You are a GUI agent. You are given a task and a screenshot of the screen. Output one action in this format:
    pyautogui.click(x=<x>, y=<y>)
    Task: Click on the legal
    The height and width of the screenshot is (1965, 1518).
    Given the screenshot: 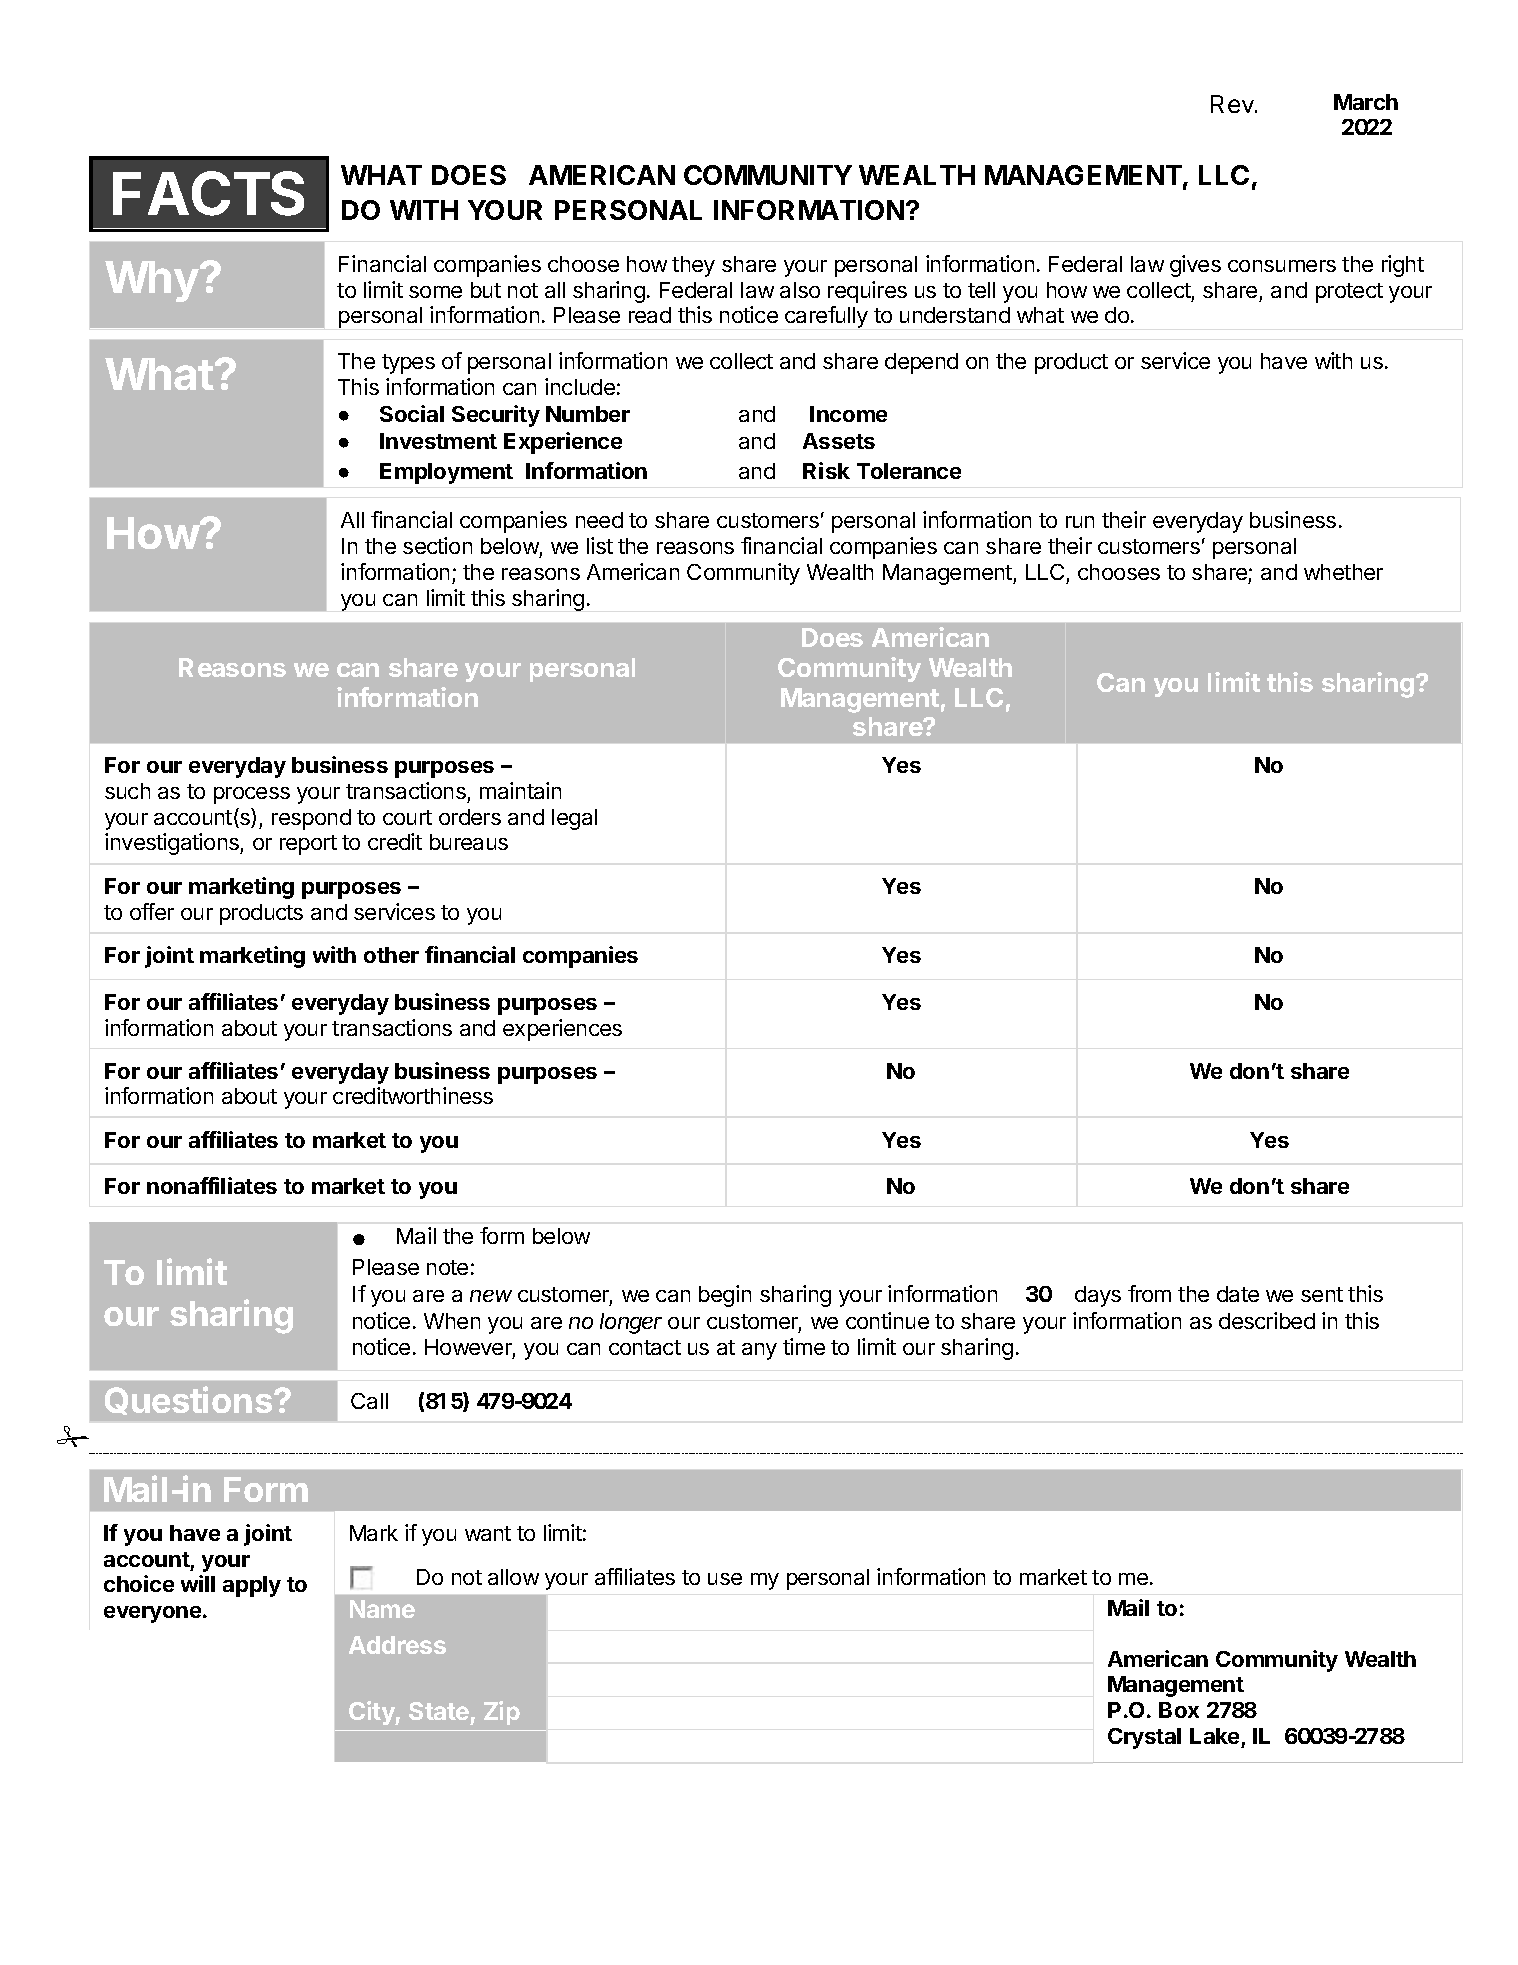 What is the action you would take?
    pyautogui.click(x=574, y=819)
